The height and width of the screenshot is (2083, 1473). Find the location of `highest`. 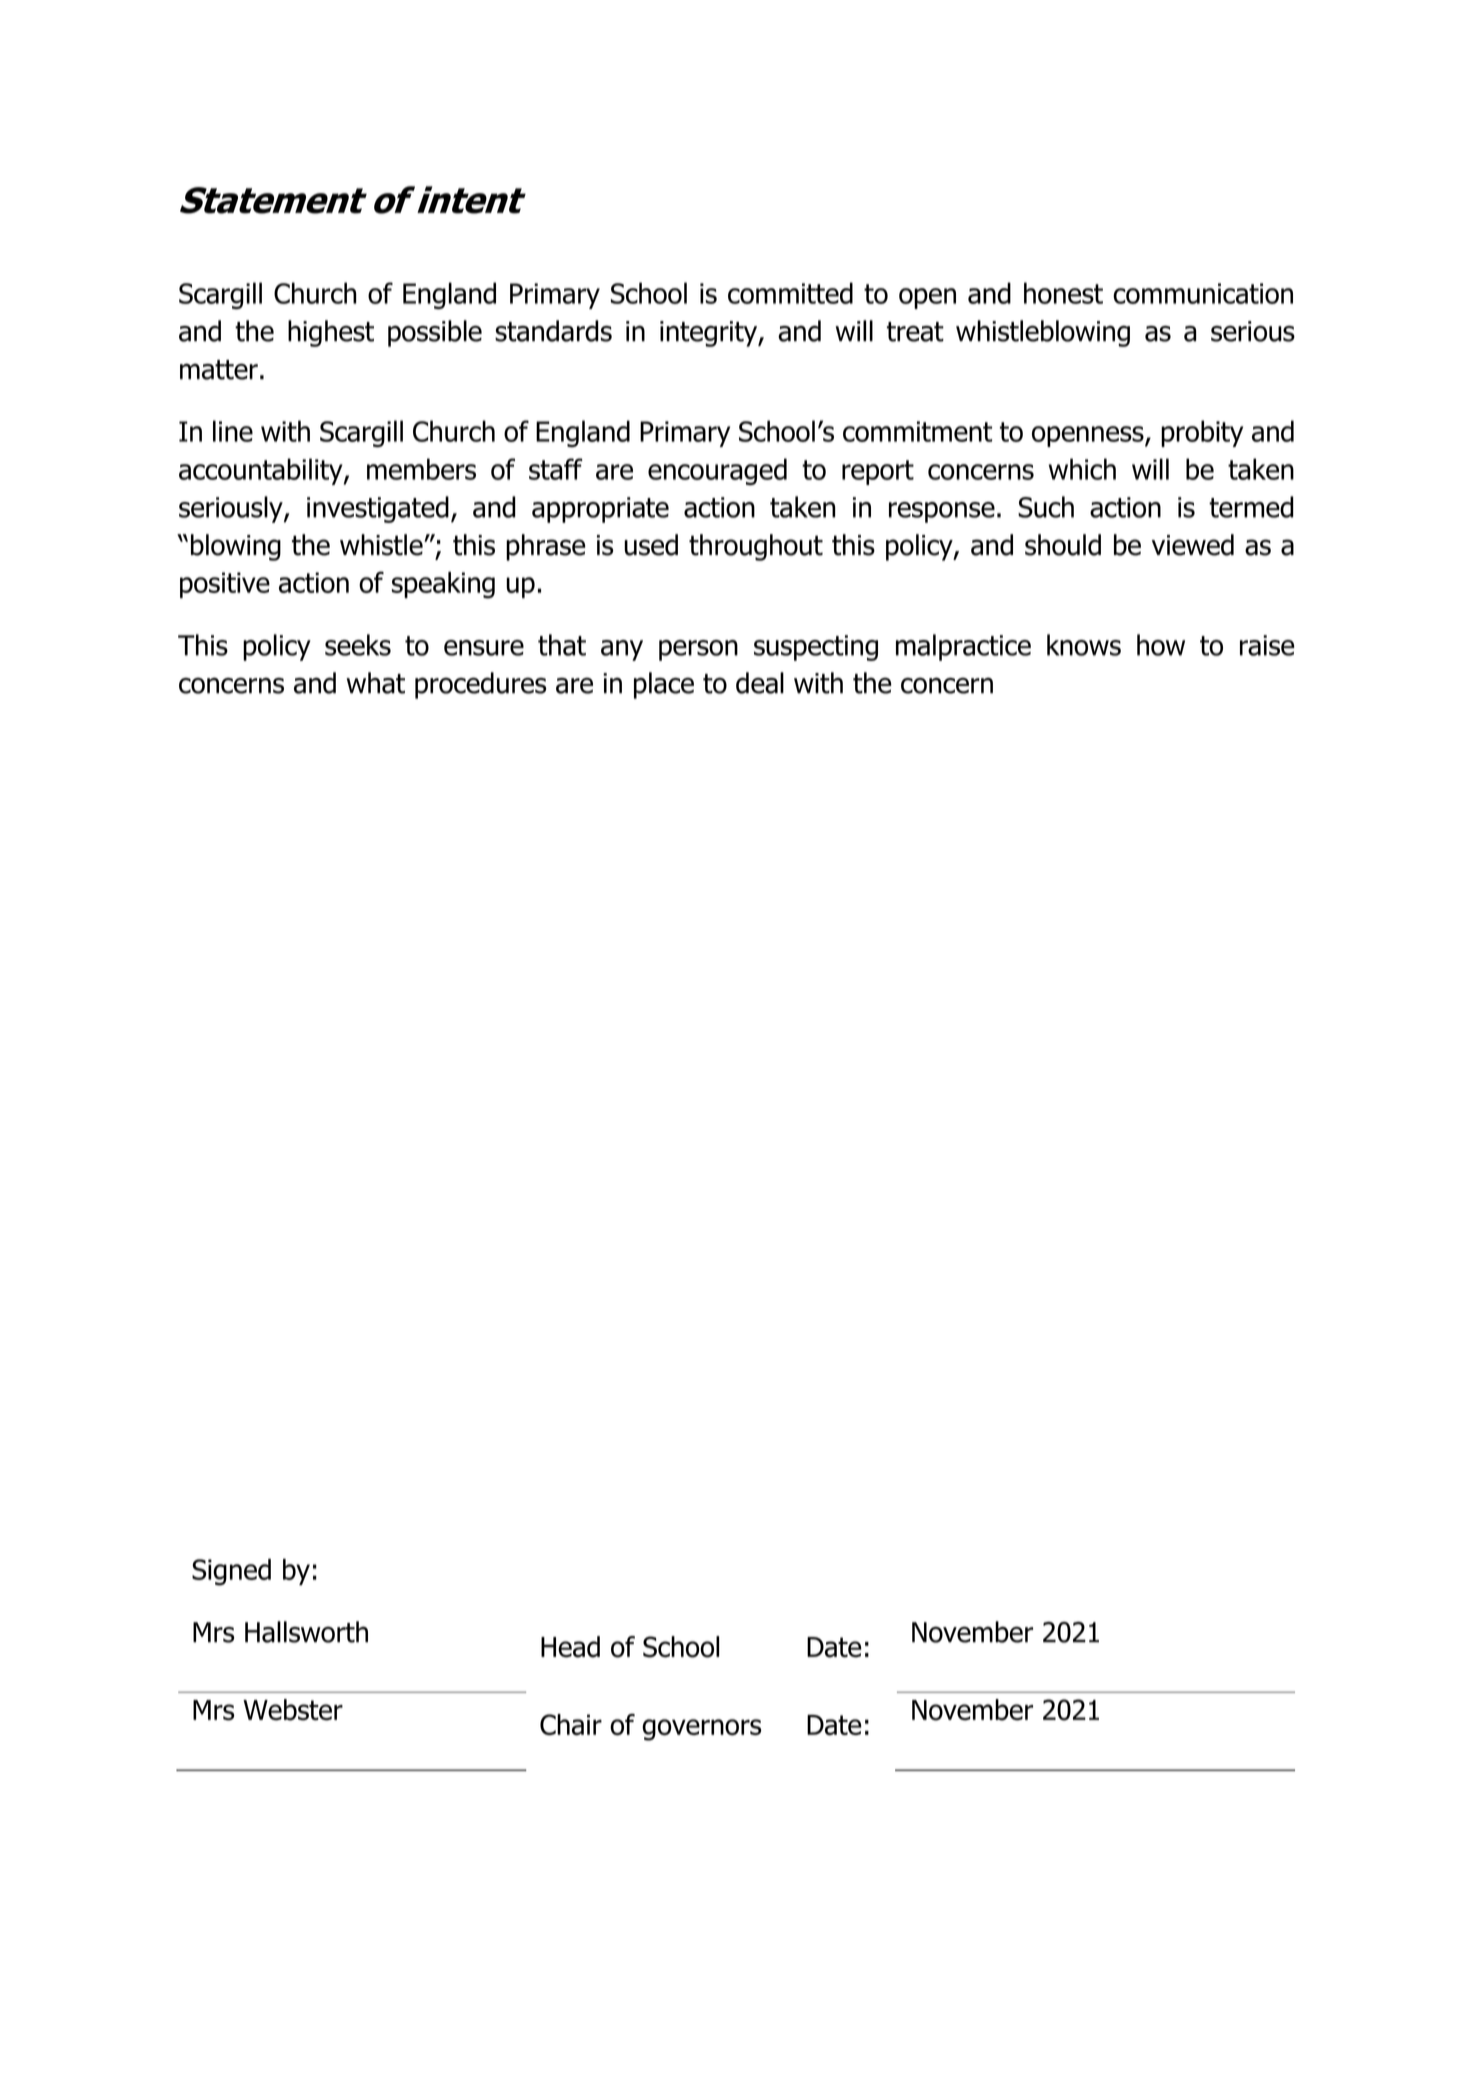

highest is located at coordinates (331, 333).
